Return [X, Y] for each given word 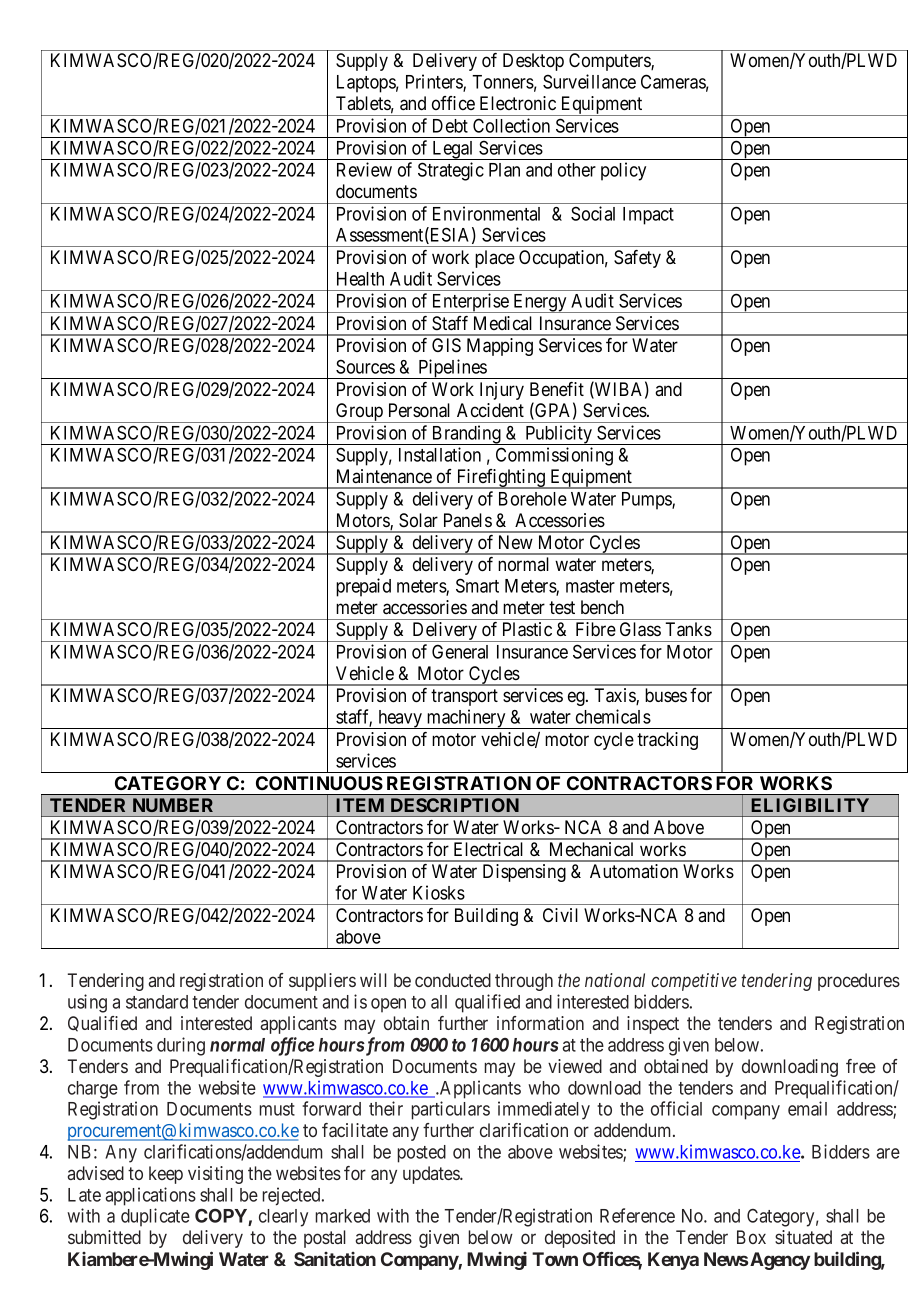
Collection [511, 125]
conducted [453, 980]
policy [623, 171]
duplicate [155, 1217]
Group [359, 413]
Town [555, 1259]
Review [364, 169]
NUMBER [173, 805]
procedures [859, 982]
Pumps [647, 501]
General [460, 651]
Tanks [688, 629]
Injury [502, 391]
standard [157, 1002]
